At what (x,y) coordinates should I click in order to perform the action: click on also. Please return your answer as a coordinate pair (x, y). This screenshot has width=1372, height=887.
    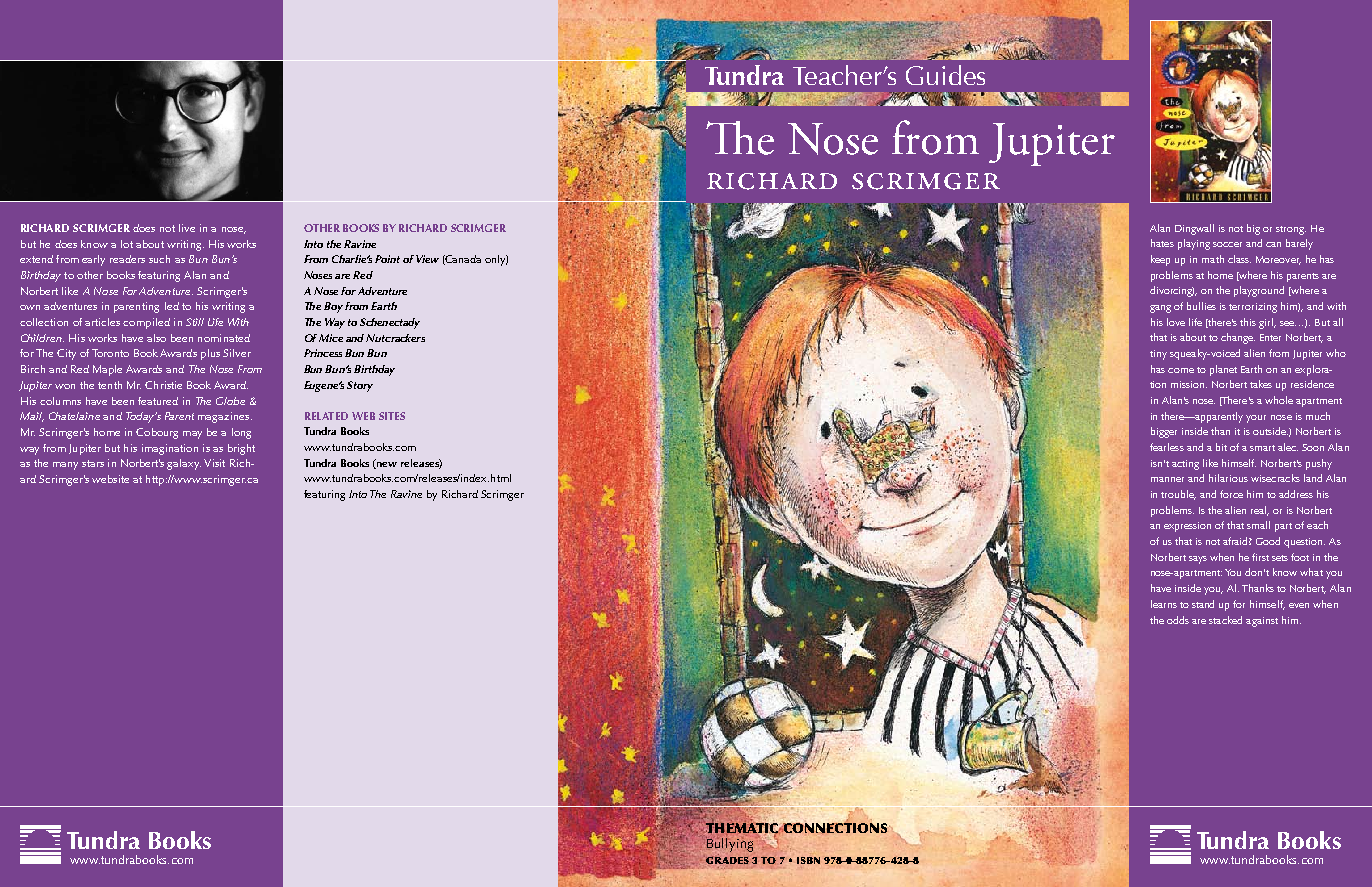
    Looking at the image, I should click on (156, 338).
